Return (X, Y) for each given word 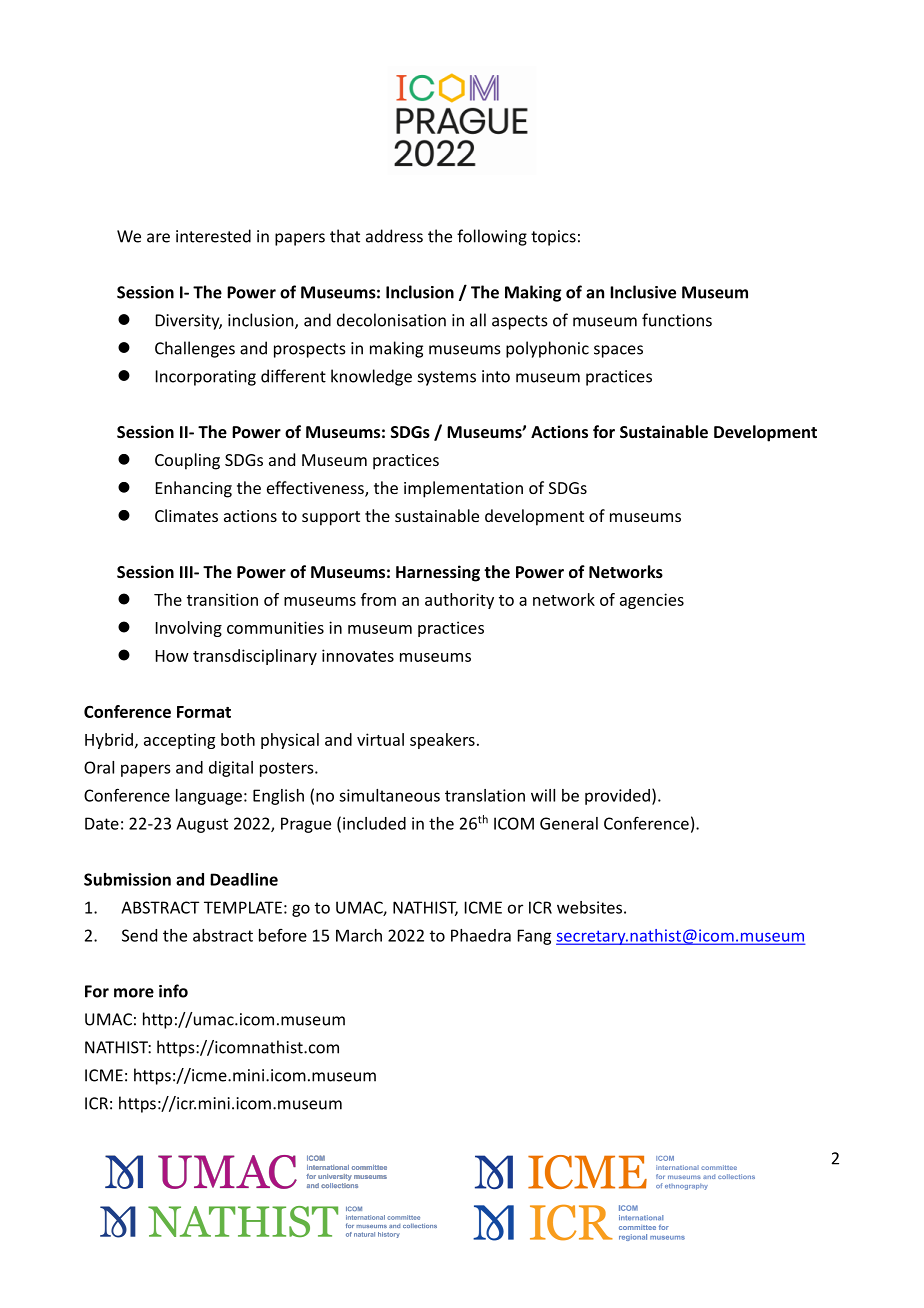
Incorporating (206, 378)
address (394, 236)
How (172, 656)
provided (617, 797)
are (158, 238)
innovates (358, 655)
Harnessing (438, 573)
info (173, 991)
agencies (652, 601)
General (569, 823)
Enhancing (194, 489)
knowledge (371, 377)
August (202, 825)
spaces (618, 351)
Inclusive (643, 292)
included (374, 823)
